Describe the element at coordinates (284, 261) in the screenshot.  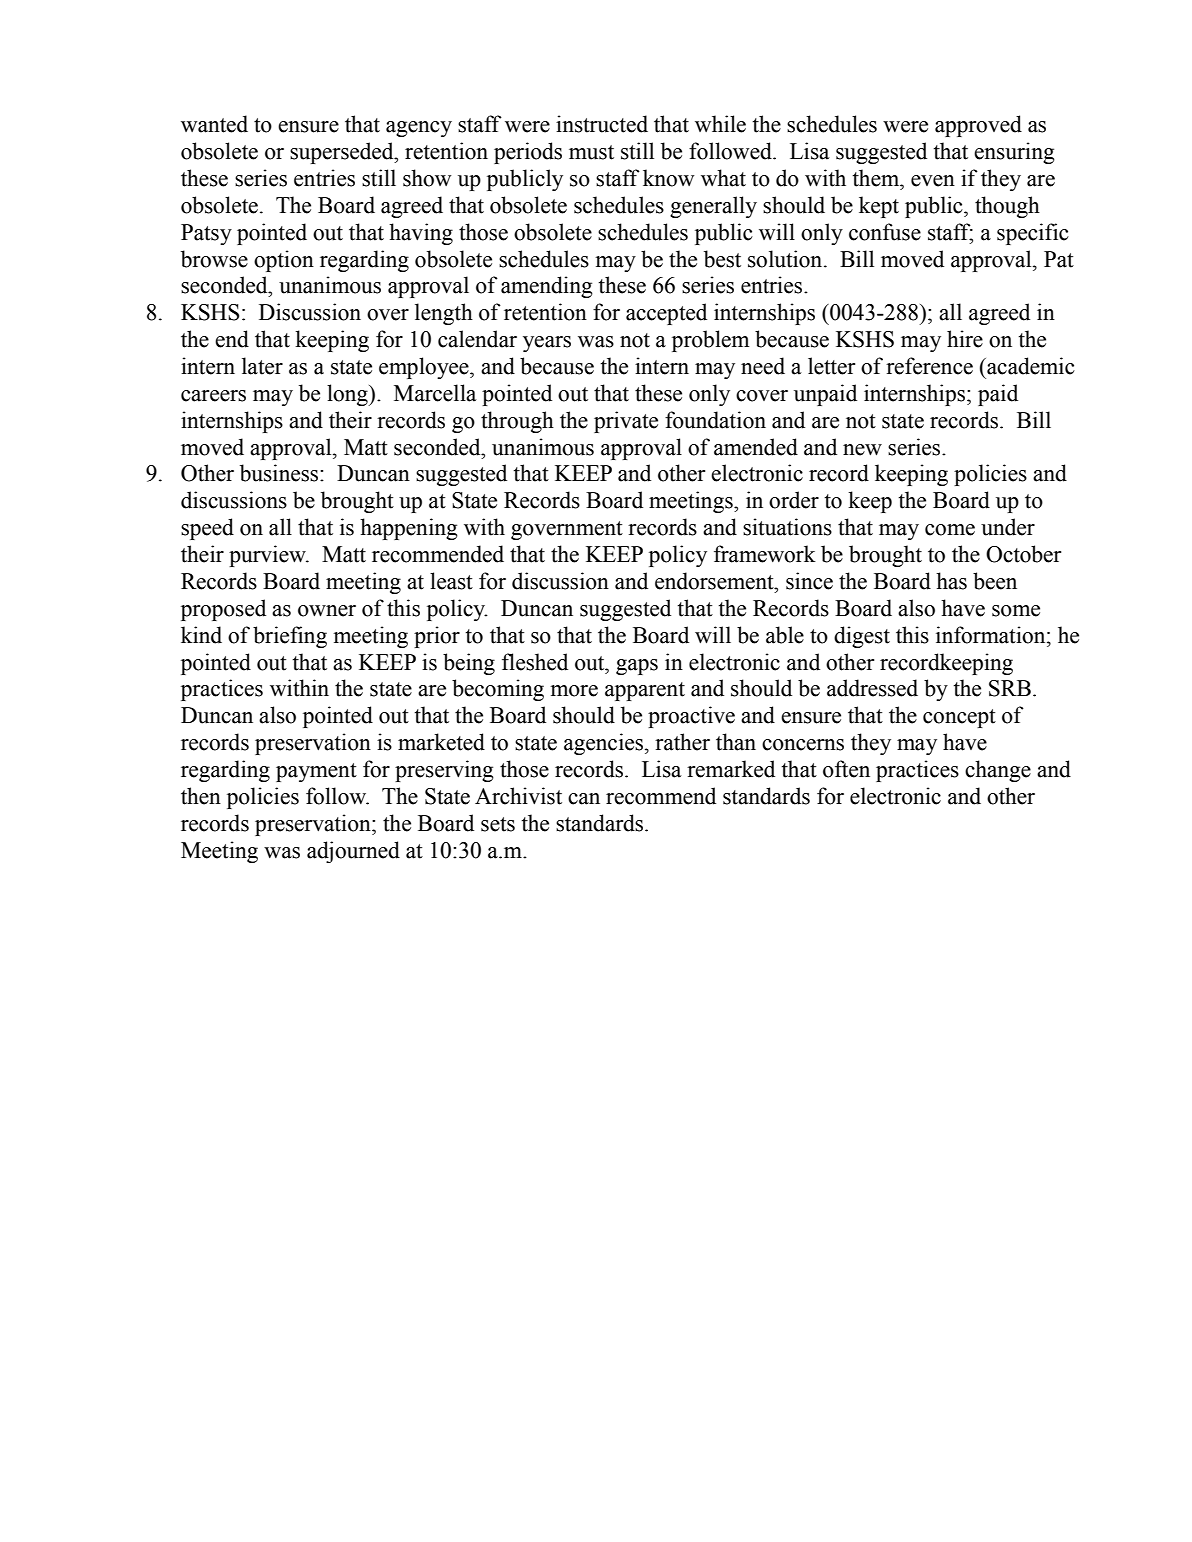
I see `option` at that location.
